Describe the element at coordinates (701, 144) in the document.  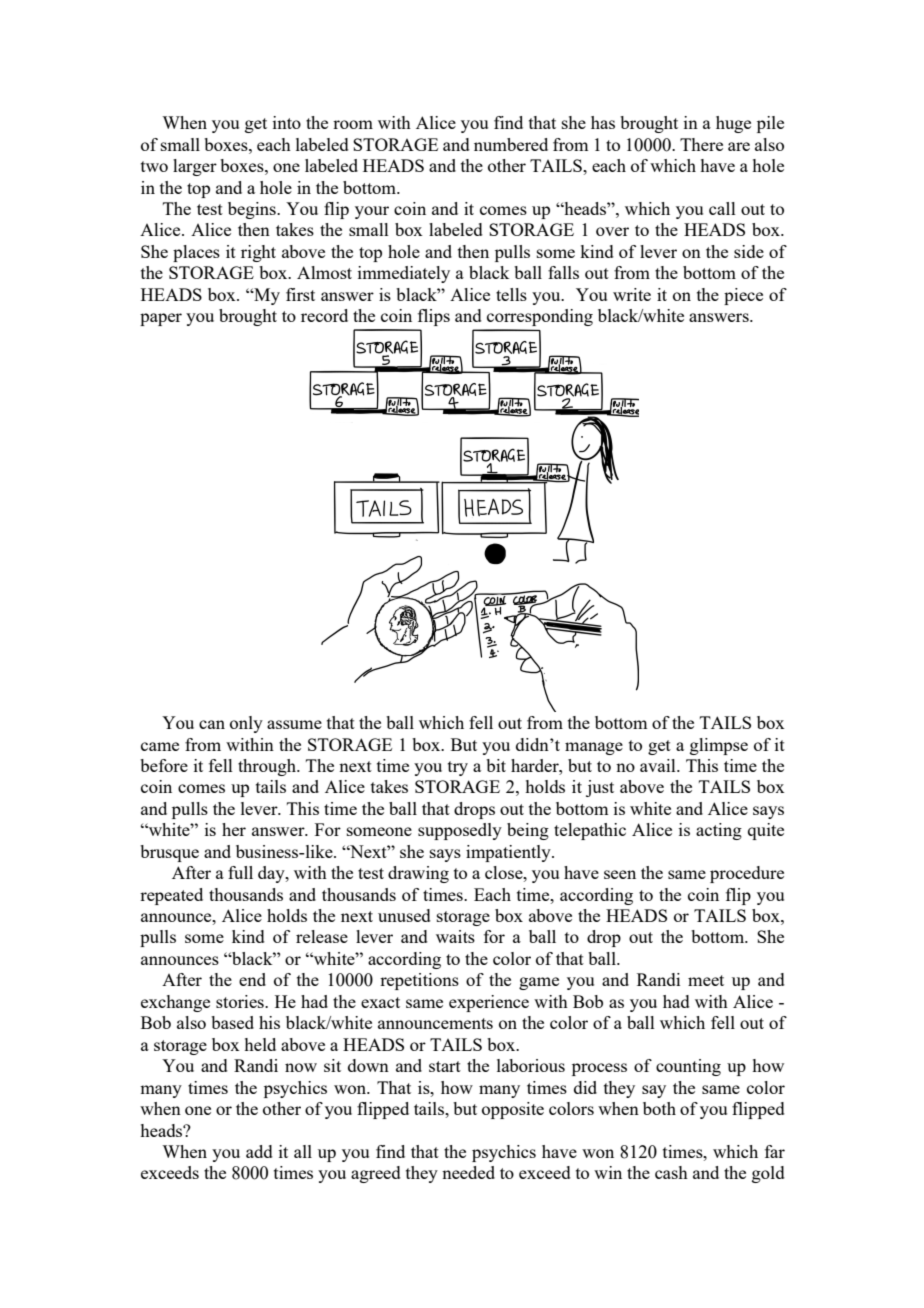
I see `There` at that location.
